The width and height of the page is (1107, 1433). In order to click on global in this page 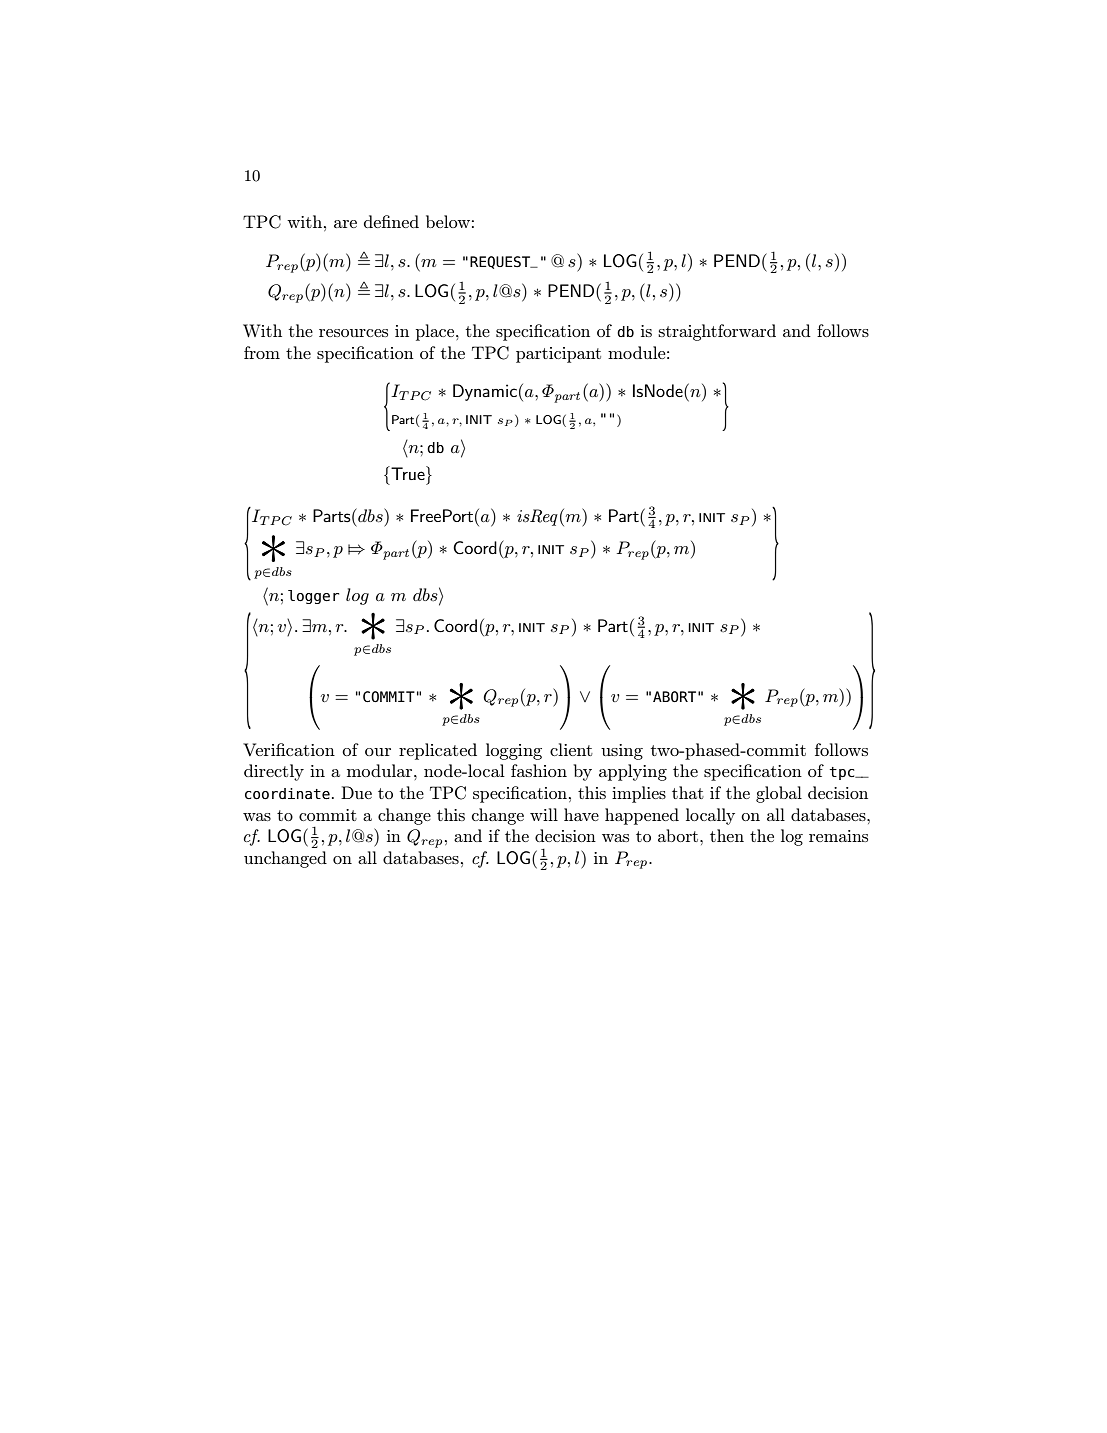, I will do `click(779, 794)`.
